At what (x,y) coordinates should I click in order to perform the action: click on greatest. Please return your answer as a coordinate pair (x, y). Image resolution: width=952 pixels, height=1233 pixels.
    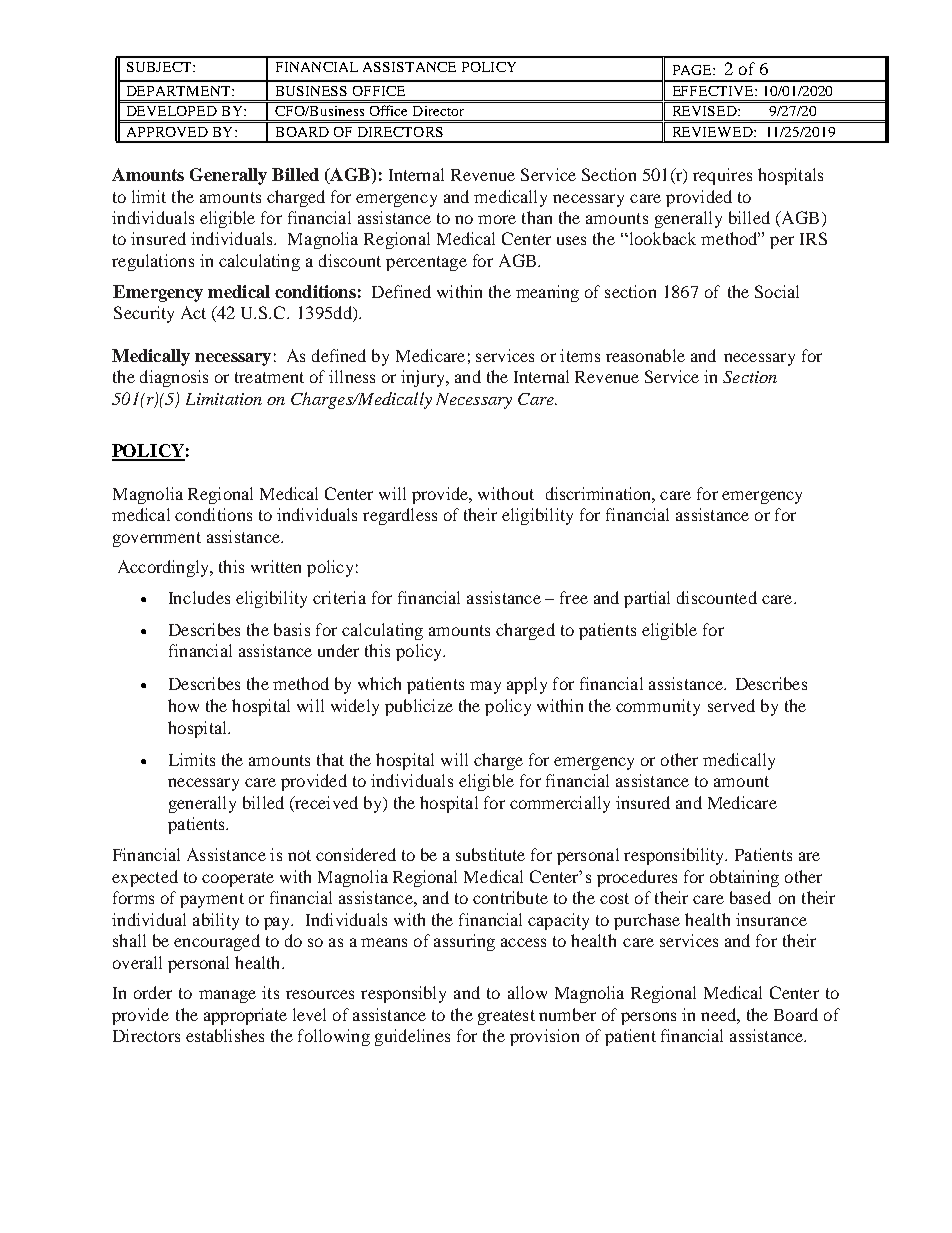
    Looking at the image, I should click on (506, 1017).
